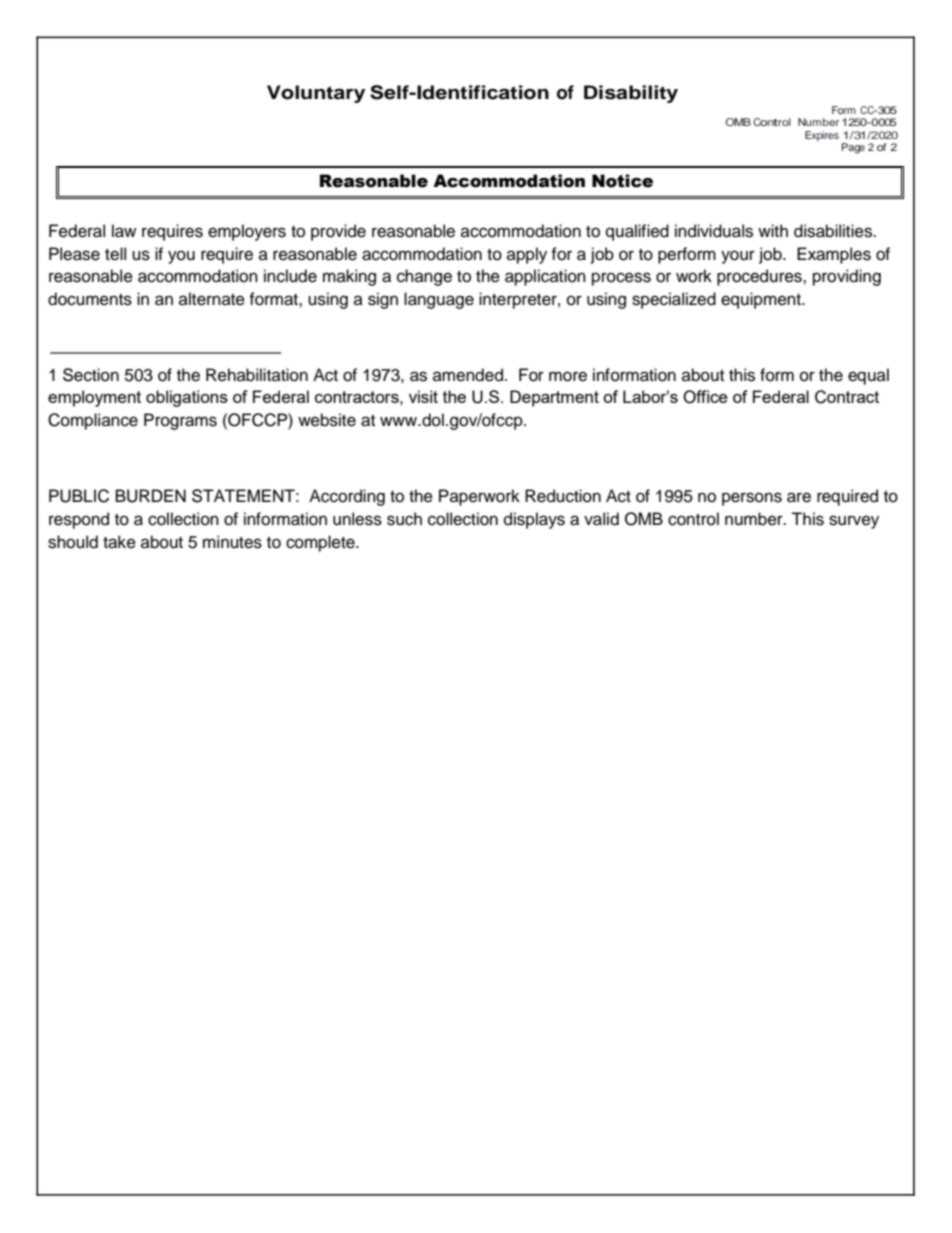 The width and height of the screenshot is (952, 1233). I want to click on Disability, so click(631, 94).
